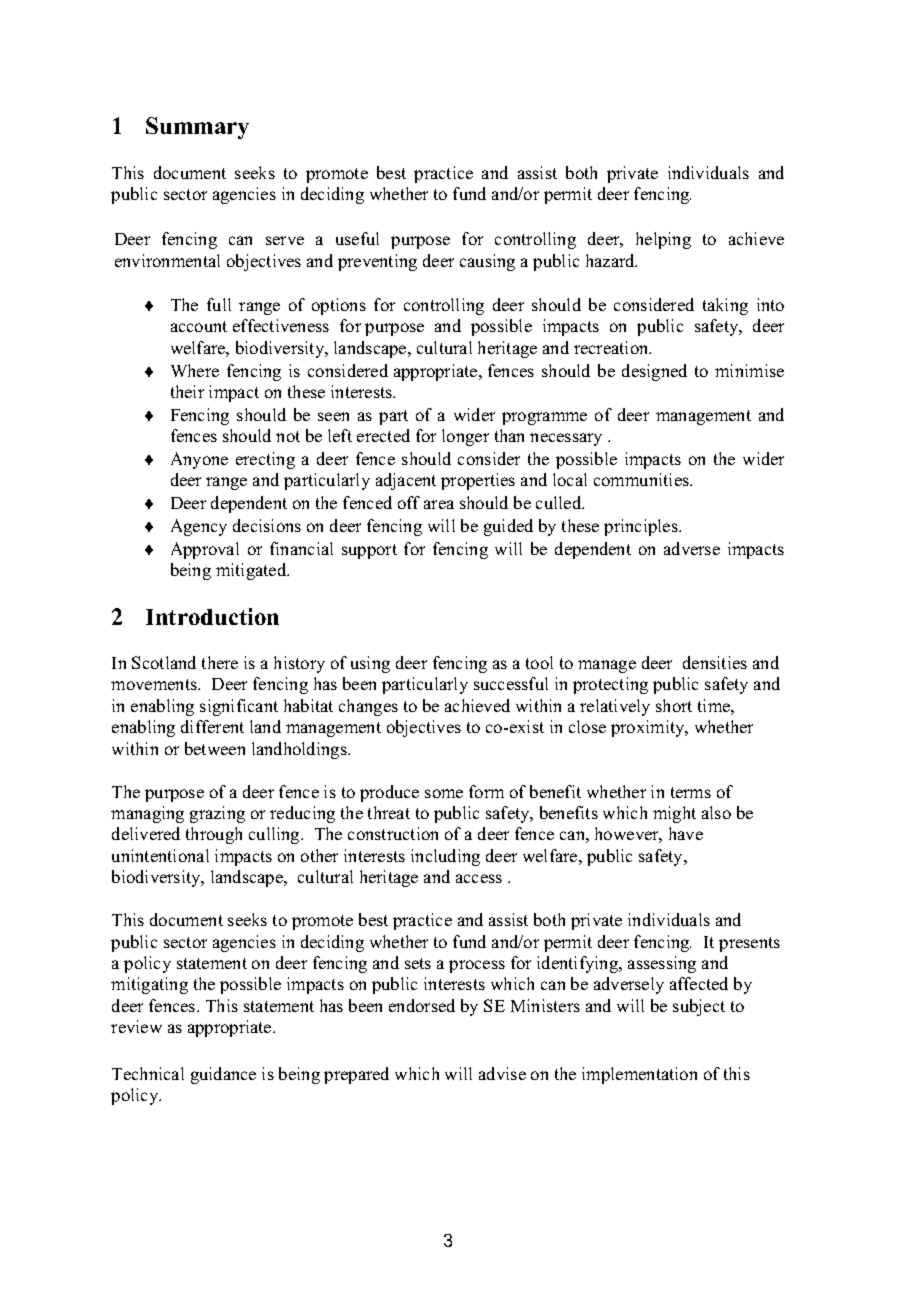 The height and width of the screenshot is (1308, 924). Describe the element at coordinates (197, 128) in the screenshot. I see `Summary` at that location.
